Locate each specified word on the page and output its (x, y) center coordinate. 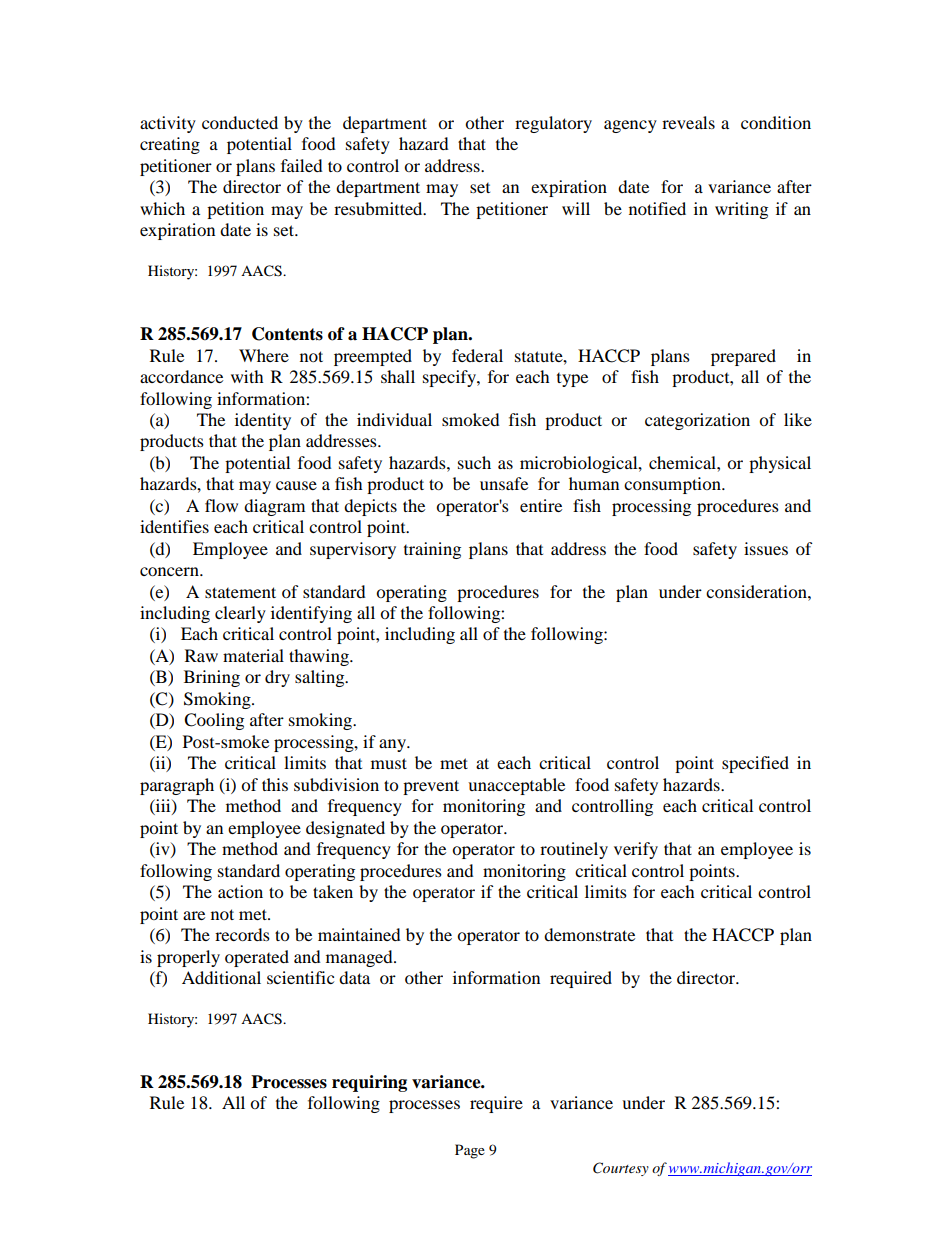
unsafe (504, 483)
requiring (369, 1083)
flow (221, 505)
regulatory (553, 124)
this (275, 784)
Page (470, 1151)
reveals (688, 122)
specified (755, 764)
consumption (673, 485)
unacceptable (516, 786)
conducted (240, 122)
